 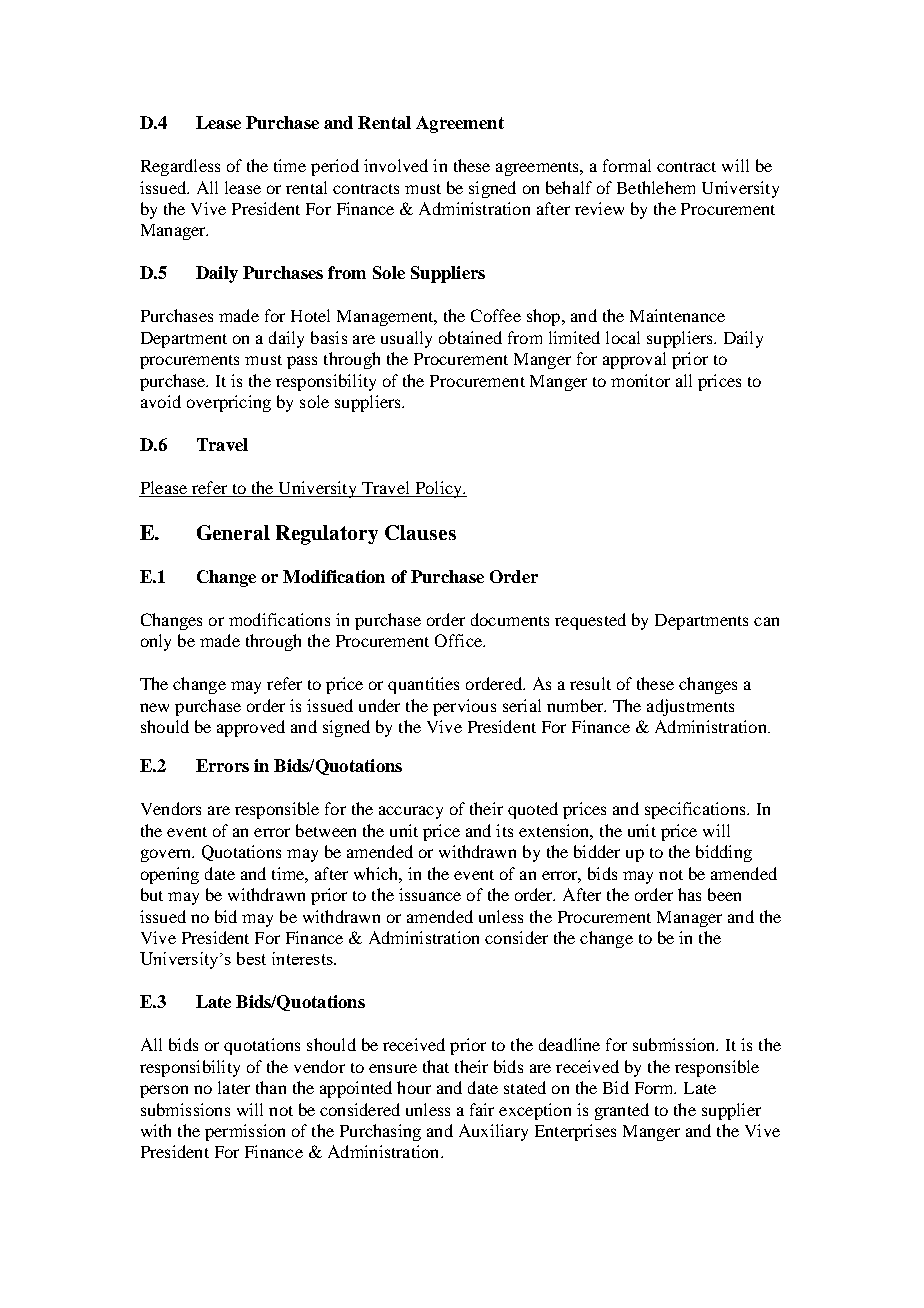 What do you see at coordinates (640, 380) in the screenshot?
I see `monitor` at bounding box center [640, 380].
